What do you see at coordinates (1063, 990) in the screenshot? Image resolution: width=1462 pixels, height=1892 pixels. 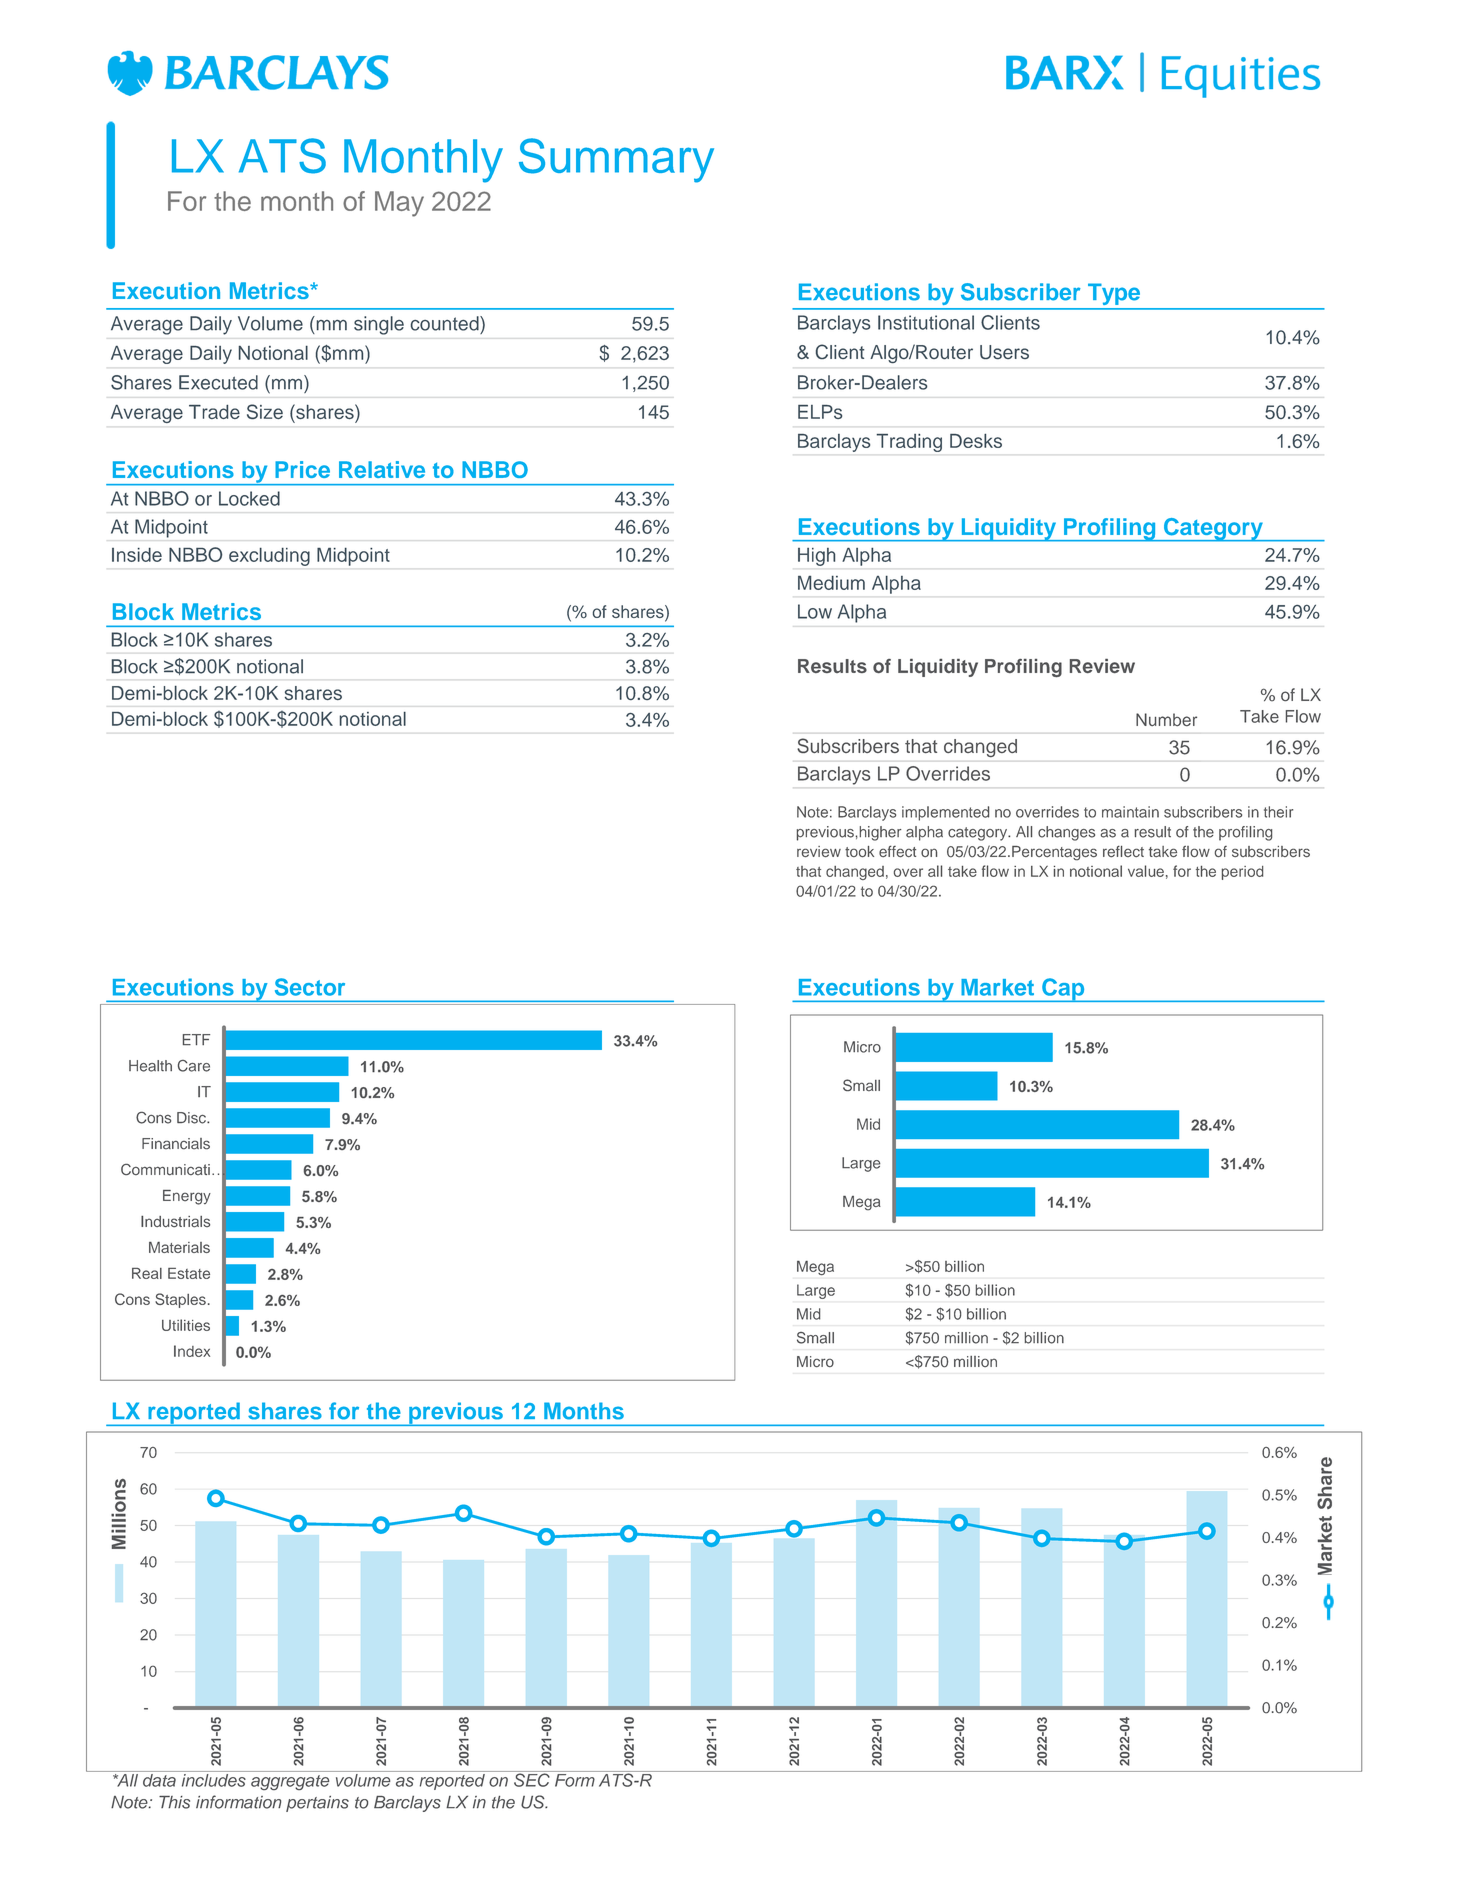 I see `Cap` at bounding box center [1063, 990].
